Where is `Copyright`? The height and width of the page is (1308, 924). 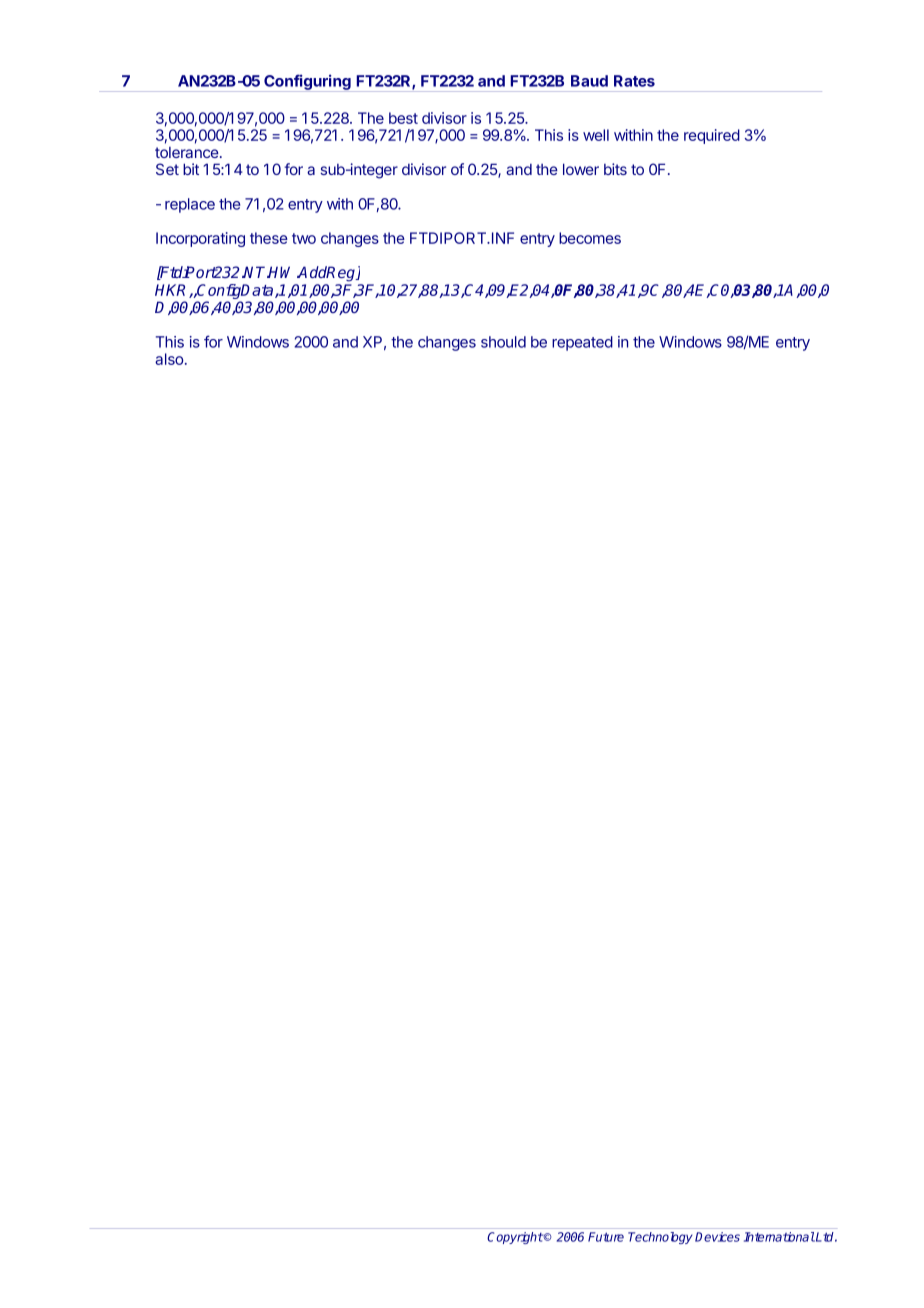
Copyright is located at coordinates (515, 1238).
